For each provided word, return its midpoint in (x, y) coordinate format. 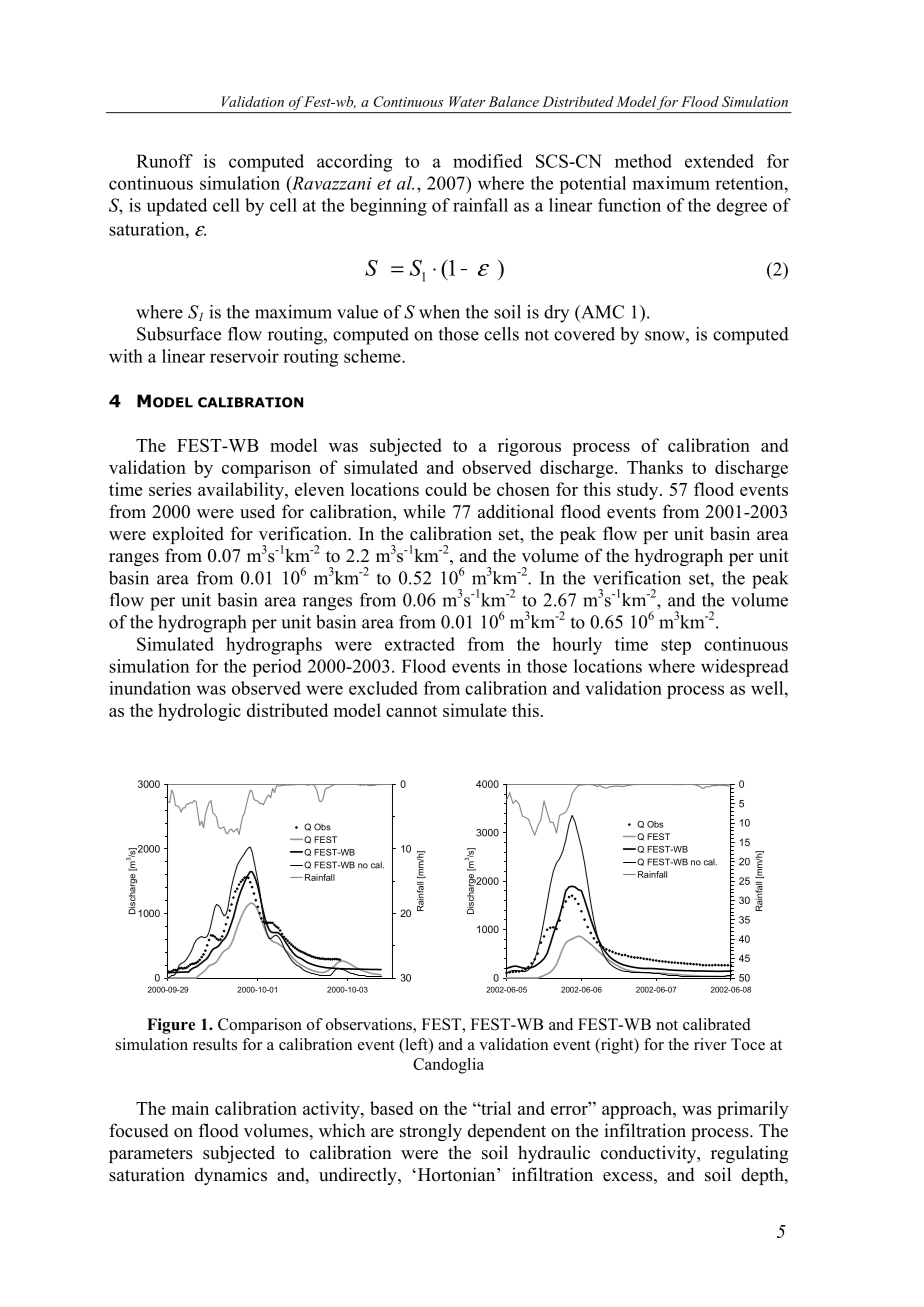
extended (719, 161)
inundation (150, 688)
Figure (171, 1026)
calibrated (717, 1024)
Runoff (164, 161)
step (676, 647)
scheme (373, 356)
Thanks (655, 467)
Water (467, 101)
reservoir (244, 356)
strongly (431, 1132)
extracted (420, 644)
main (190, 1108)
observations (370, 1025)
